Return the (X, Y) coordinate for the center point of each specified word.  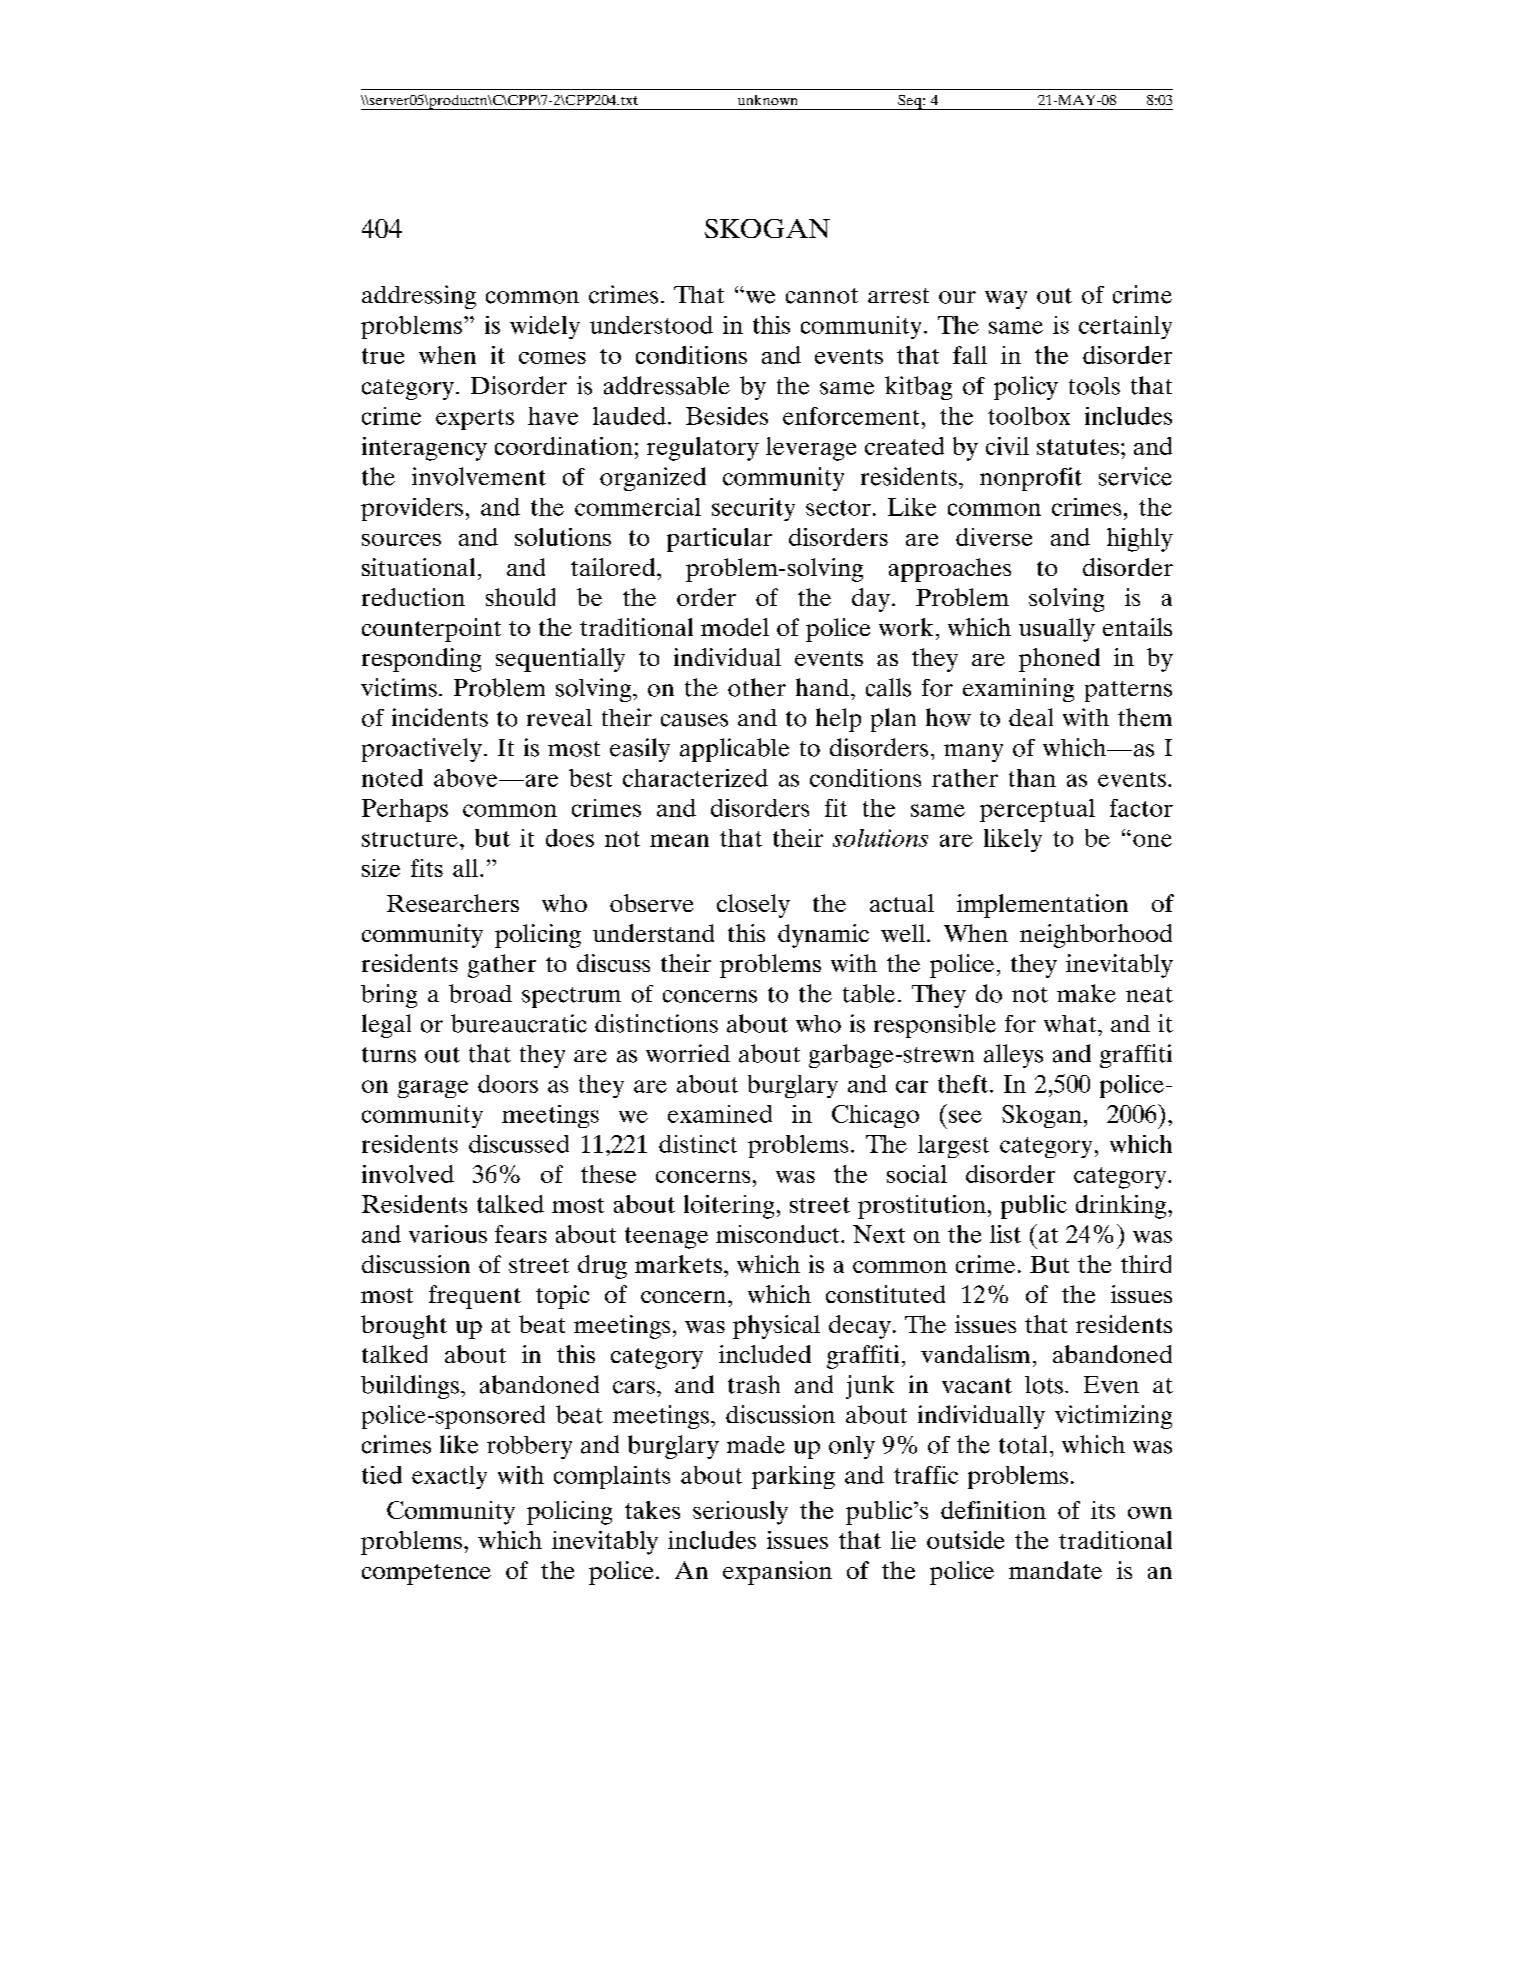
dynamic (823, 936)
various (448, 1234)
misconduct (779, 1234)
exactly (449, 1477)
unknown (767, 100)
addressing (419, 297)
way (1006, 300)
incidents (440, 717)
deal (1031, 717)
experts (475, 419)
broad (480, 993)
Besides (727, 416)
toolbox (1029, 416)
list (1005, 1234)
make (1086, 993)
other (757, 687)
